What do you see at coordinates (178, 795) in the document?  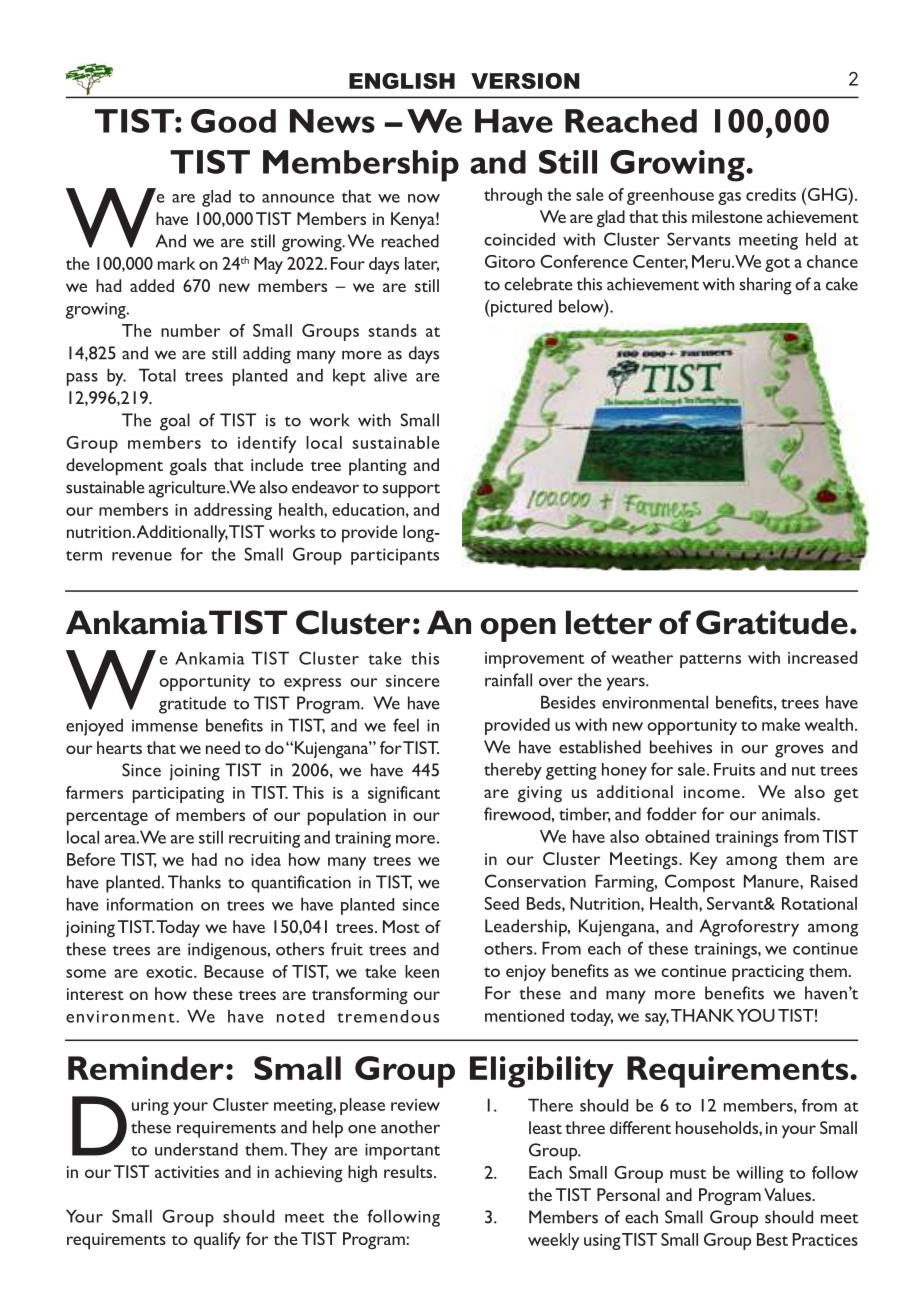 I see `participating` at bounding box center [178, 795].
